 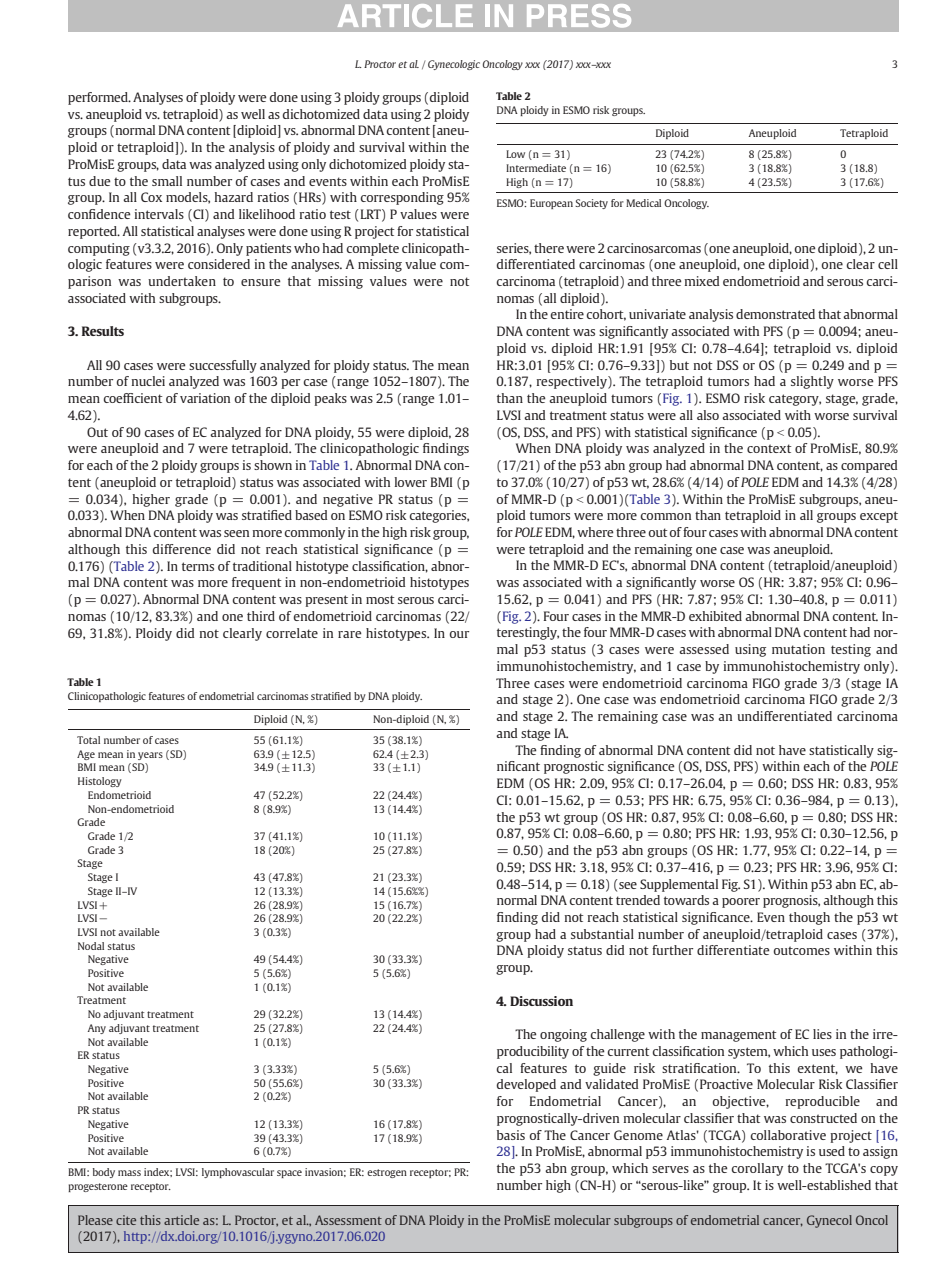 I want to click on Intermediate, so click(x=536, y=168).
